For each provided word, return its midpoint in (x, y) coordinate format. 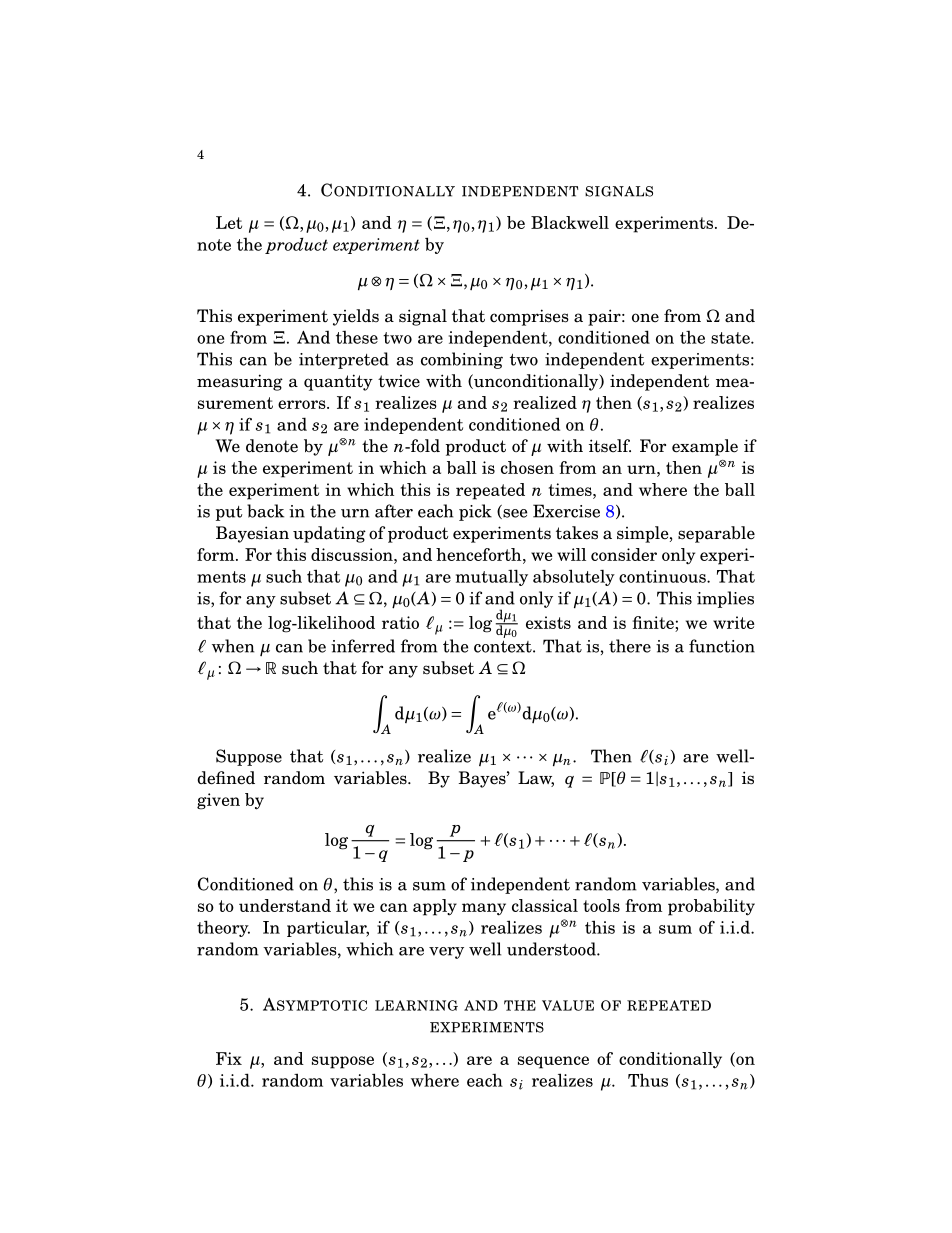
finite (654, 622)
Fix (229, 1058)
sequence (553, 1062)
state (731, 338)
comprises (529, 317)
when (233, 646)
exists (548, 622)
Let (229, 222)
